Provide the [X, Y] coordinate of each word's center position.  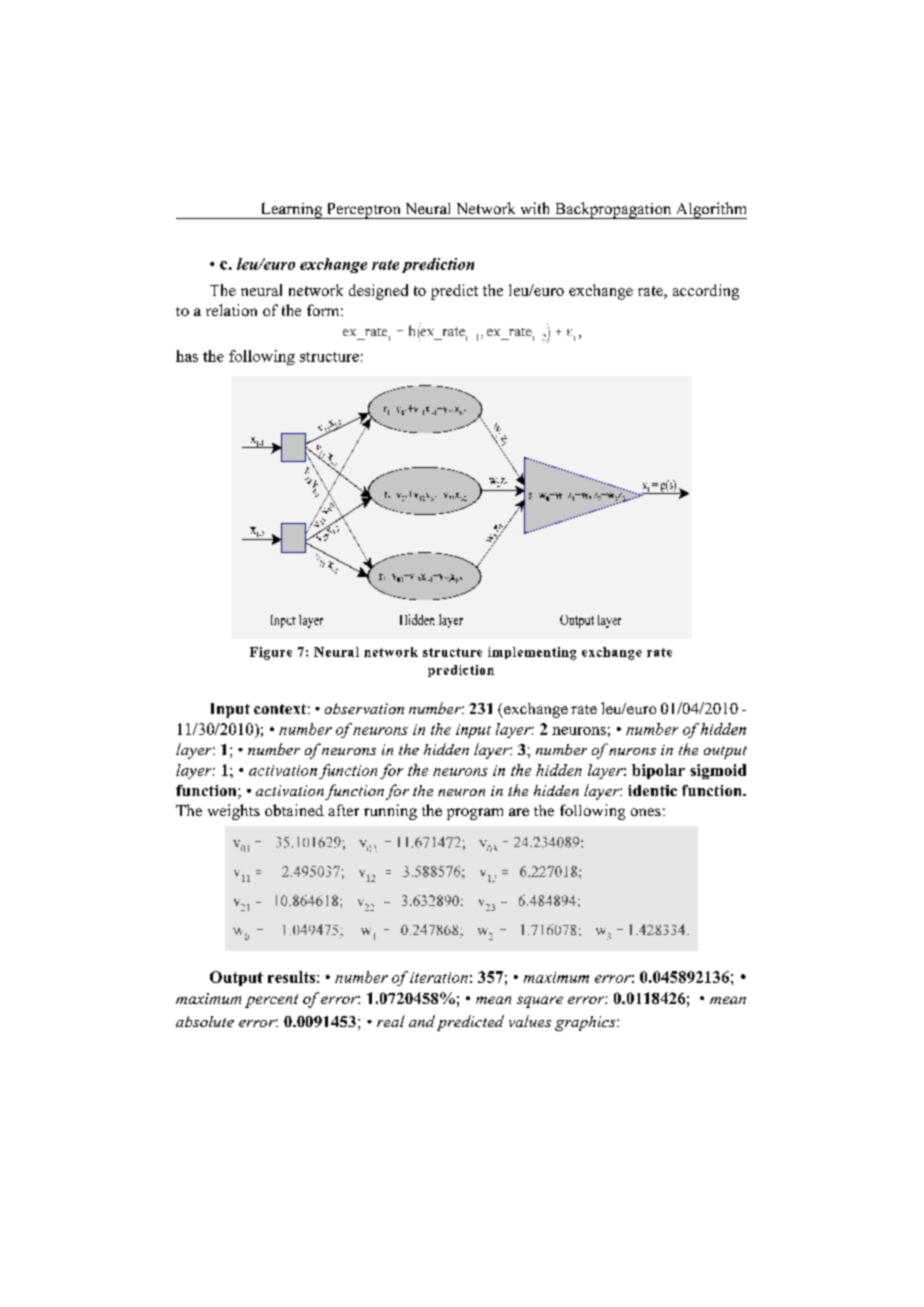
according [706, 292]
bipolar [658, 771]
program [475, 814]
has [187, 356]
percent [271, 1001]
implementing [532, 653]
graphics [586, 1023]
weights [234, 812]
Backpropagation [613, 210]
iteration [439, 977]
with [535, 208]
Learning [291, 211]
